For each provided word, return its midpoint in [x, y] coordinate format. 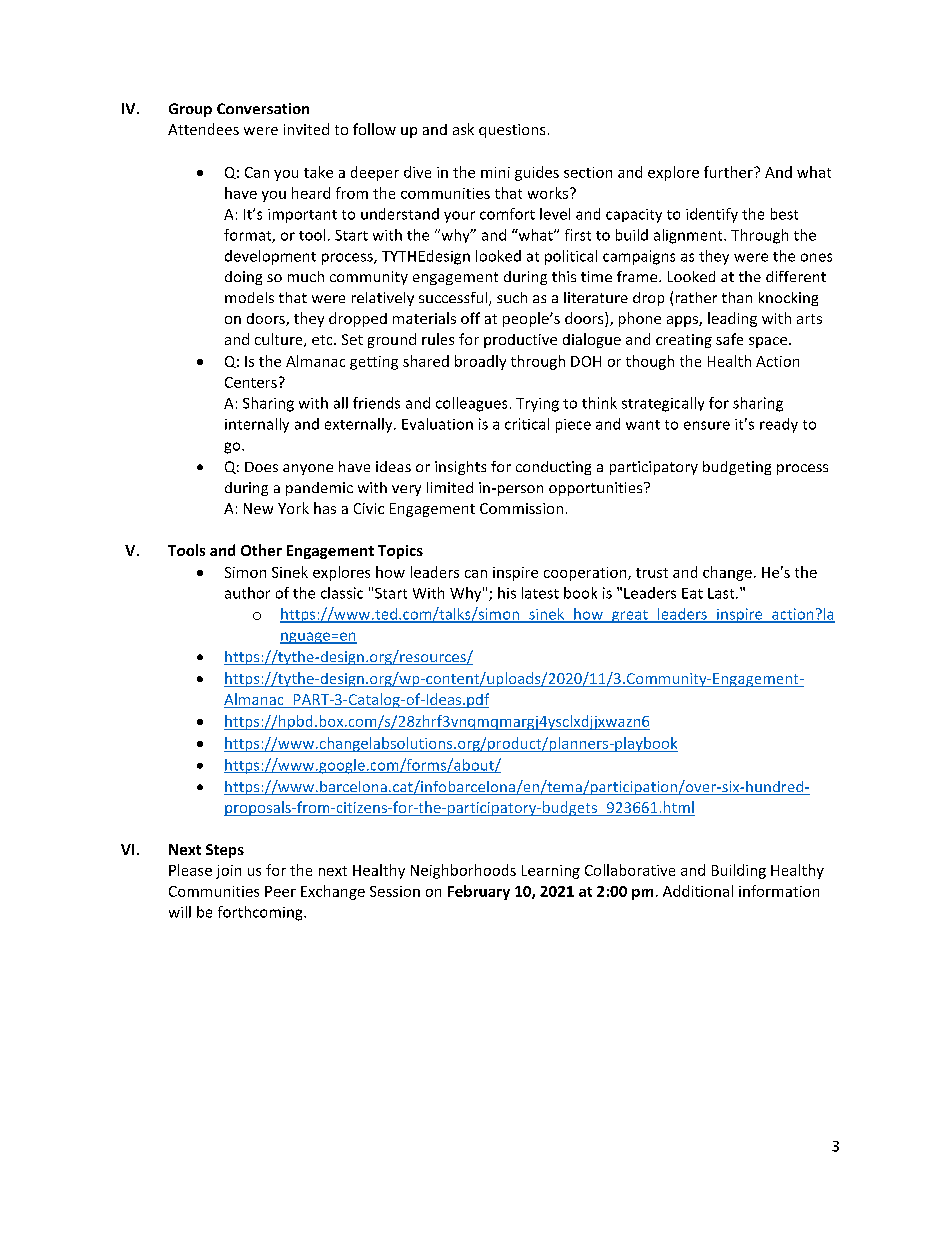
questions [512, 131]
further [729, 172]
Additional [698, 891]
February [479, 892]
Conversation [263, 108]
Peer [280, 891]
